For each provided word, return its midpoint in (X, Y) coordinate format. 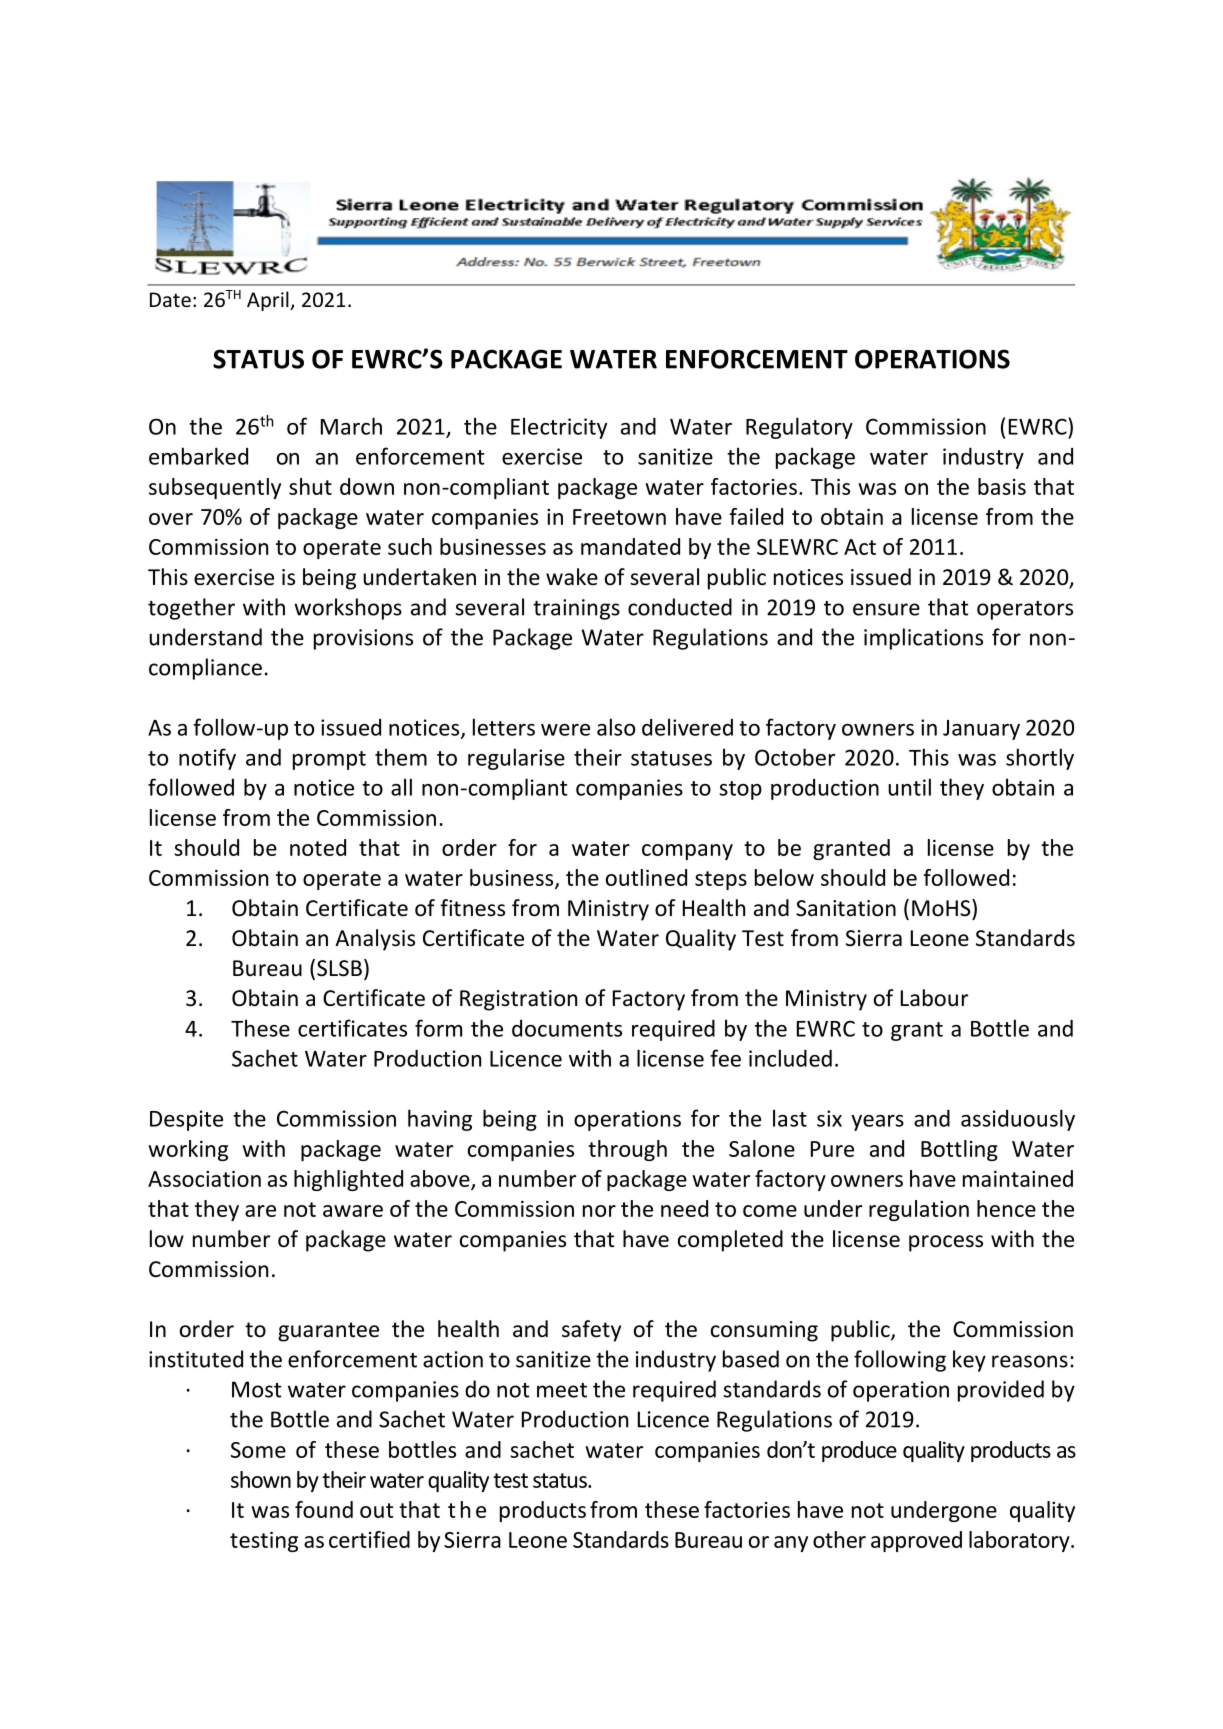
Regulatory (799, 428)
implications (923, 639)
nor (599, 1211)
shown (261, 1479)
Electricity (559, 428)
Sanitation (846, 908)
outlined (646, 877)
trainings (576, 609)
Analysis (375, 940)
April (269, 301)
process (946, 1243)
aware (353, 1211)
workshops (348, 609)
